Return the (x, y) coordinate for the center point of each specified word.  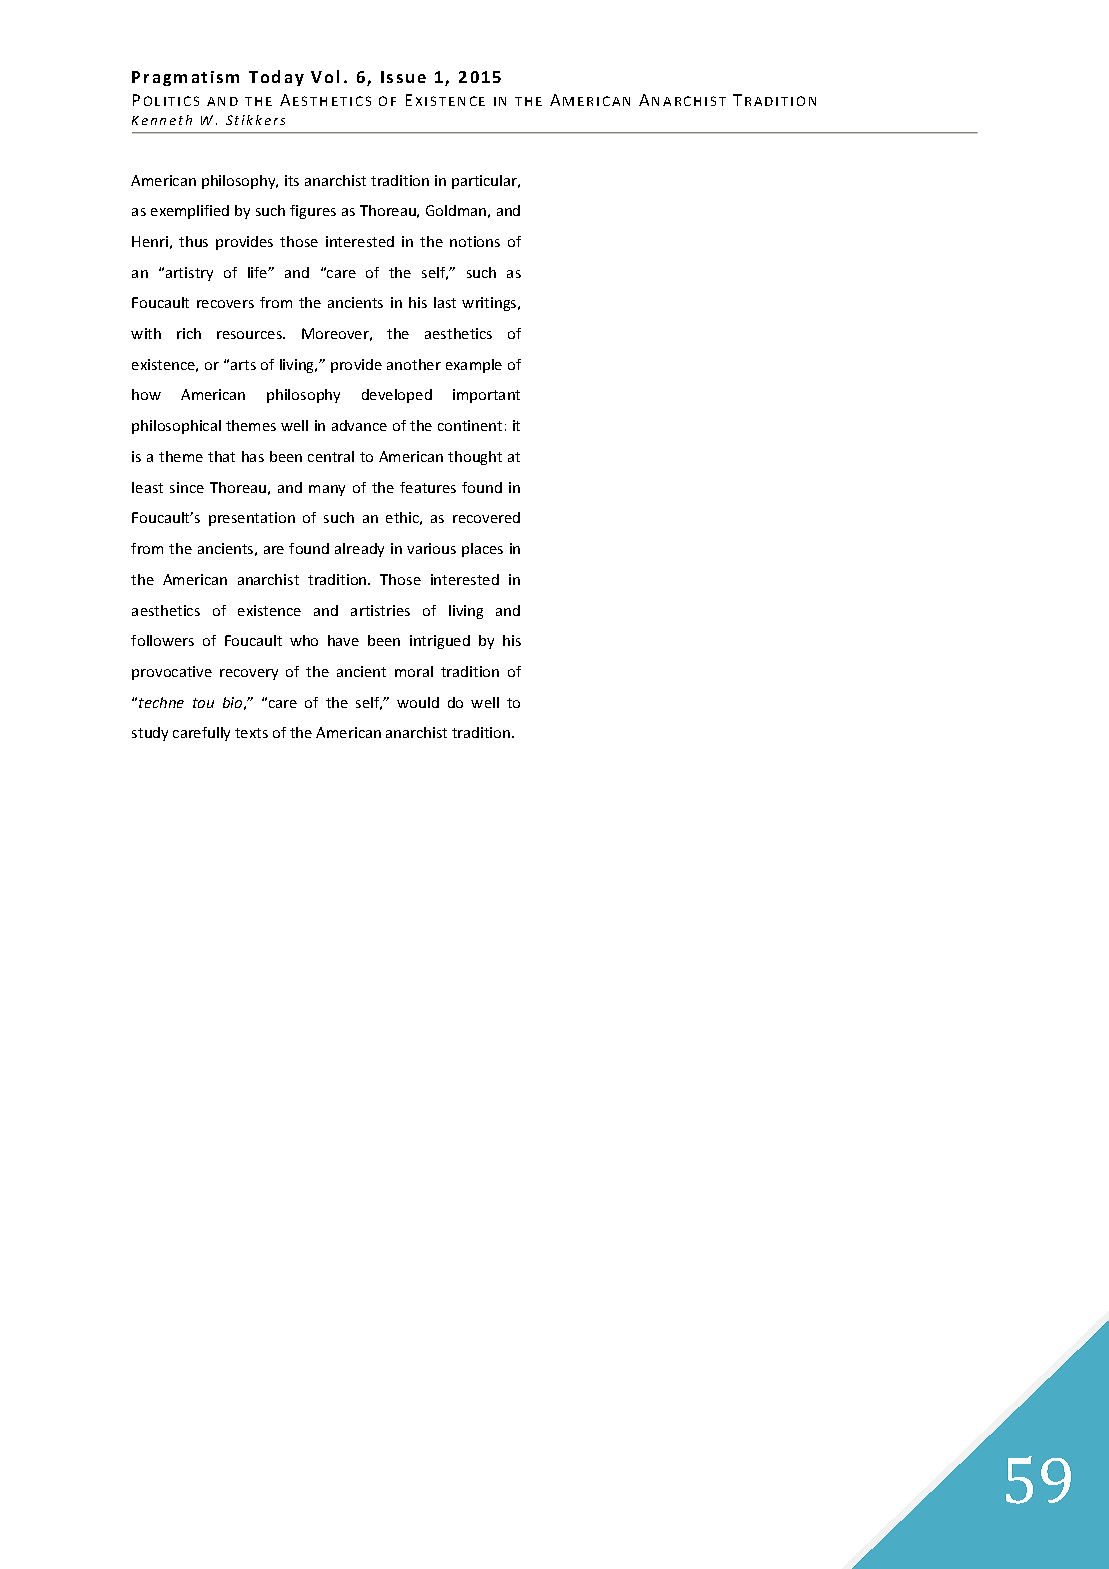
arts (243, 365)
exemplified (190, 212)
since (187, 487)
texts (251, 733)
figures (313, 212)
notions (475, 241)
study (150, 734)
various (431, 548)
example (474, 366)
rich (189, 333)
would (418, 702)
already (359, 550)
